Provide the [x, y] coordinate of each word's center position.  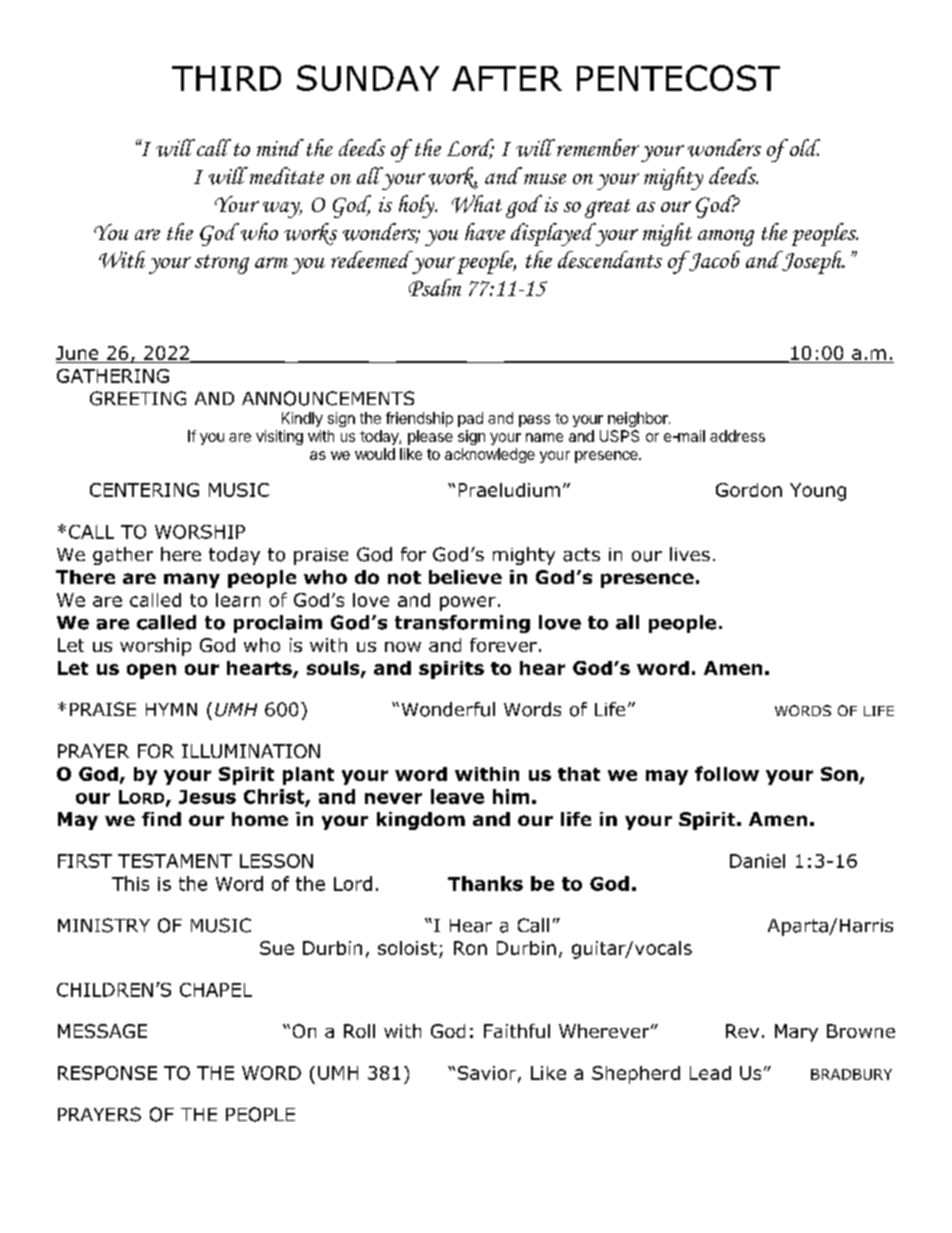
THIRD [226, 78]
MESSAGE [102, 1031]
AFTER [507, 78]
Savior [487, 1073]
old [805, 147]
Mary [796, 1033]
